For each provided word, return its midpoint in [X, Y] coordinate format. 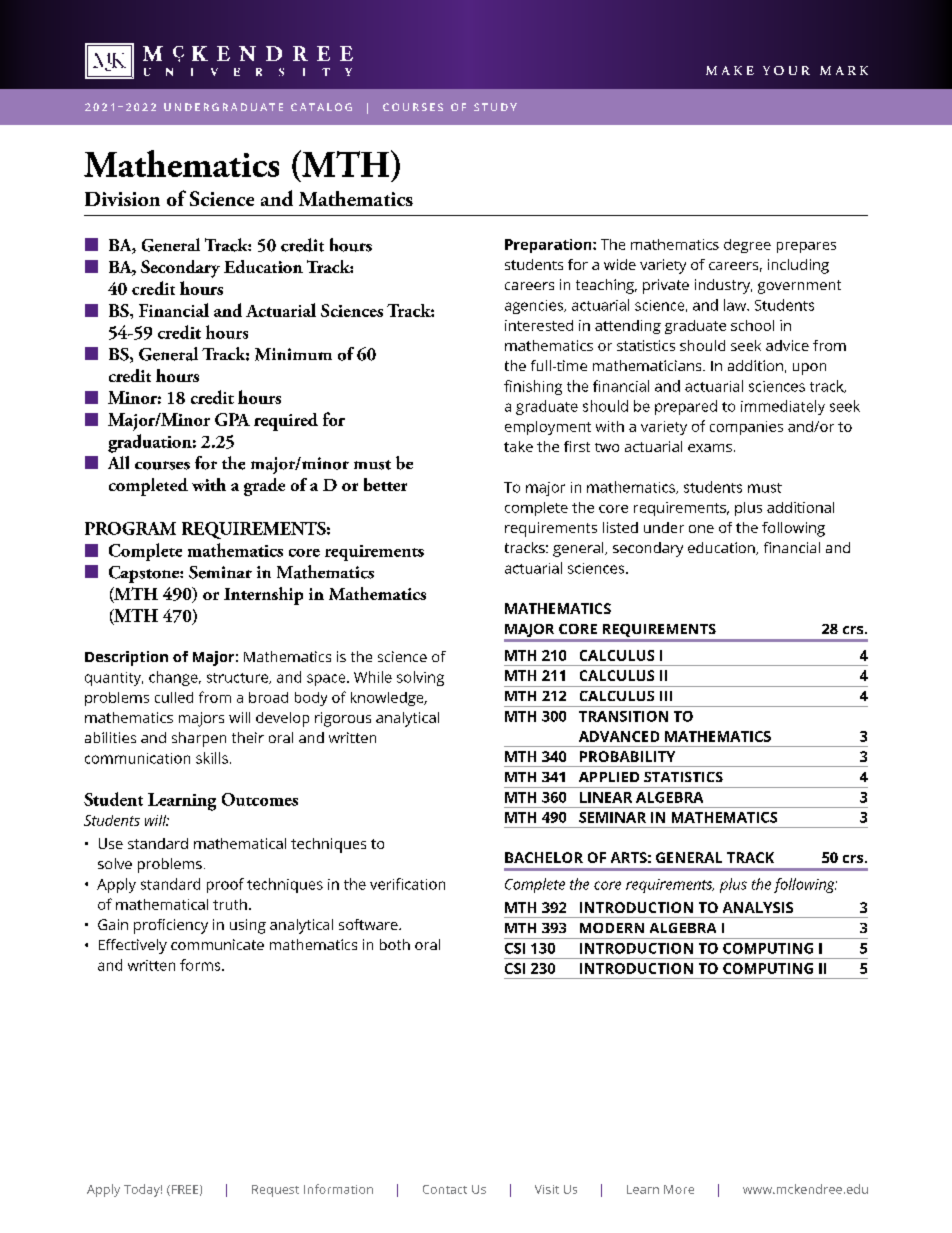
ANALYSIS [758, 907]
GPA [232, 419]
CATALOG [321, 107]
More [679, 1189]
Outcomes [260, 799]
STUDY [495, 107]
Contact [445, 1189]
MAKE [730, 70]
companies [746, 428]
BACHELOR [544, 857]
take [518, 446]
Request [275, 1191]
